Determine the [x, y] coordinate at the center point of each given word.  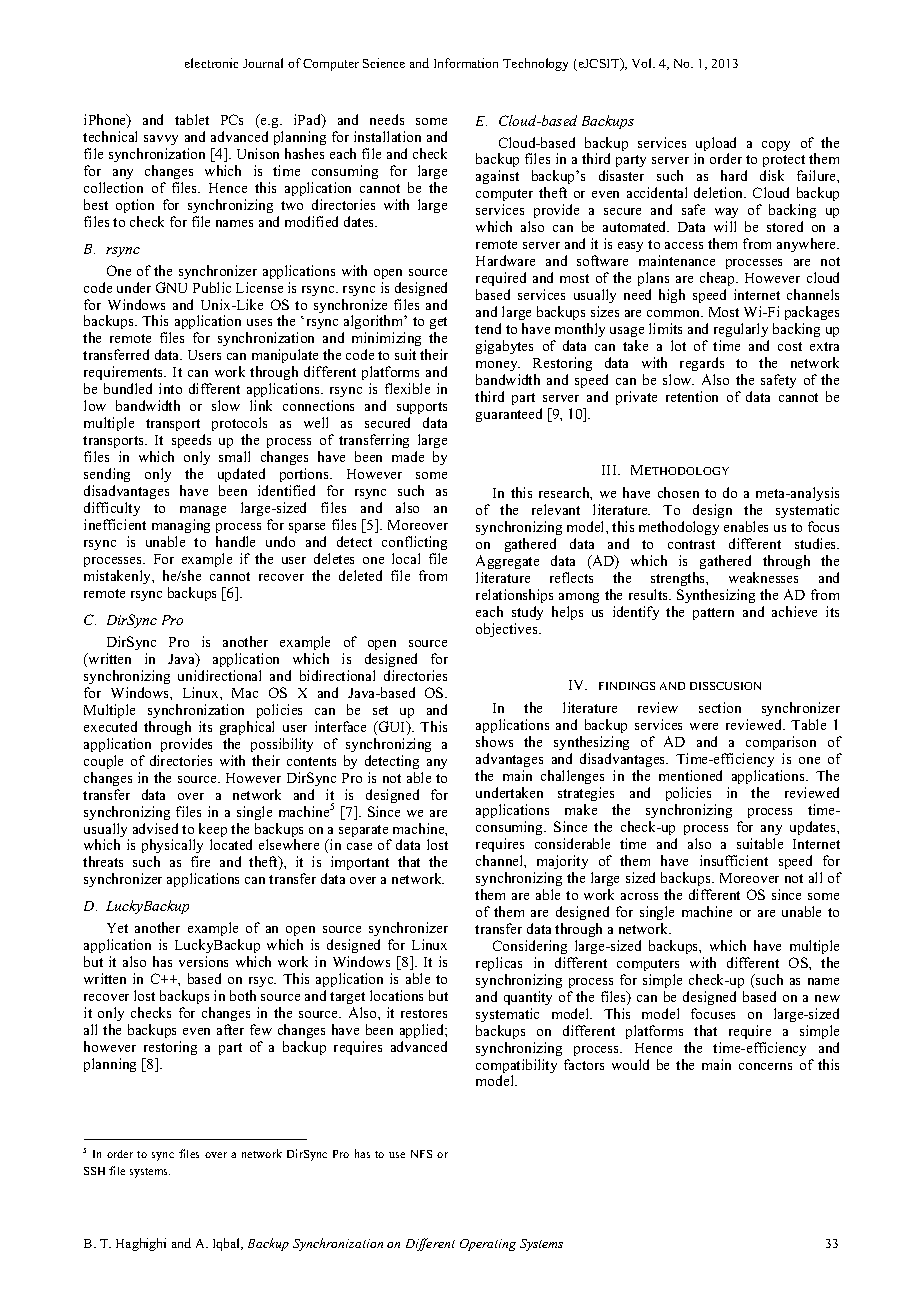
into [170, 388]
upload [715, 145]
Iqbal [228, 1244]
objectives [508, 630]
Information [466, 63]
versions [203, 961]
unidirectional [219, 675]
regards [702, 364]
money [498, 366]
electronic [211, 63]
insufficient [734, 860]
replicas [499, 964]
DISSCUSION [725, 686]
